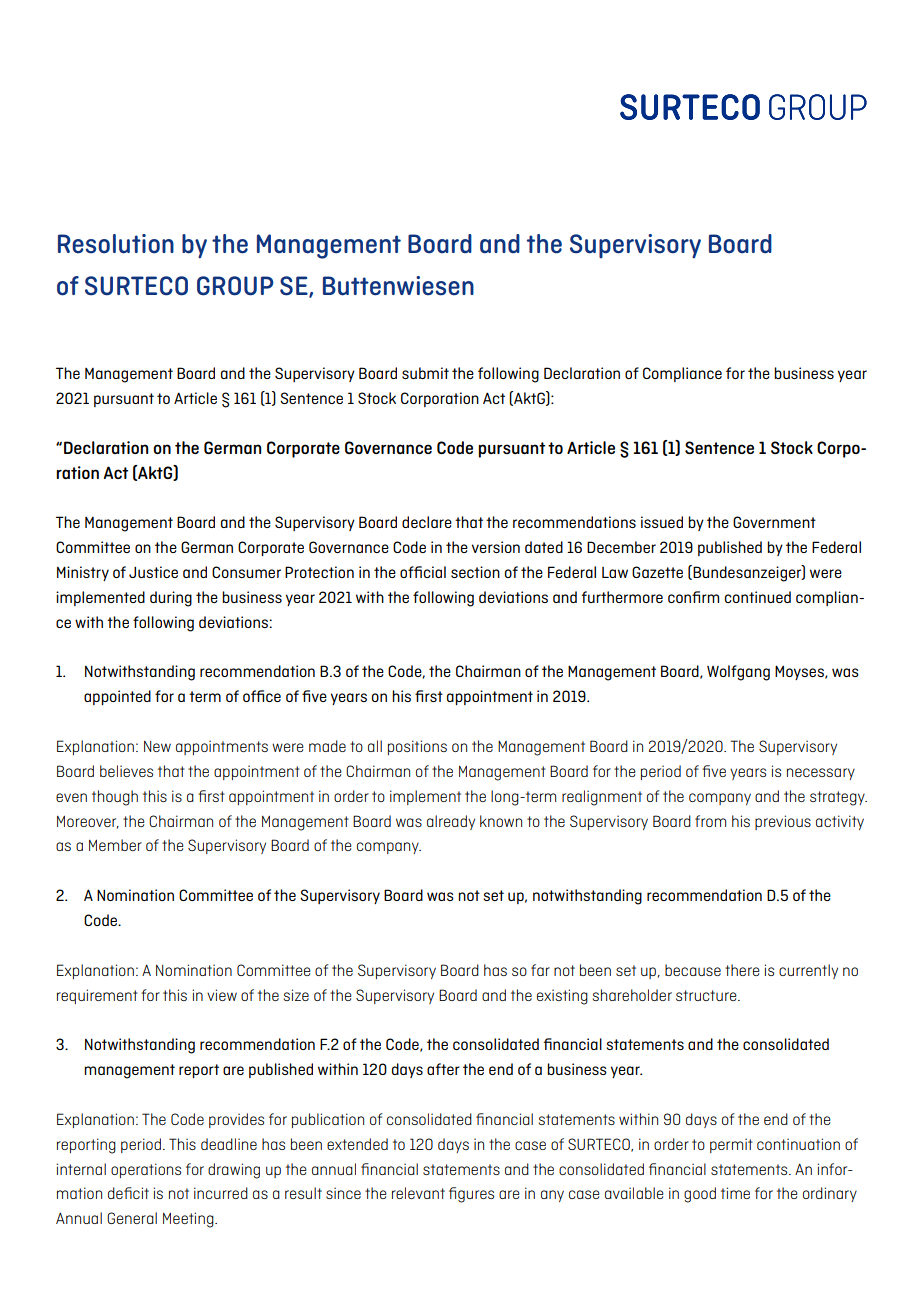 This screenshot has width=924, height=1308. What do you see at coordinates (471, 1195) in the screenshot?
I see `figures` at bounding box center [471, 1195].
